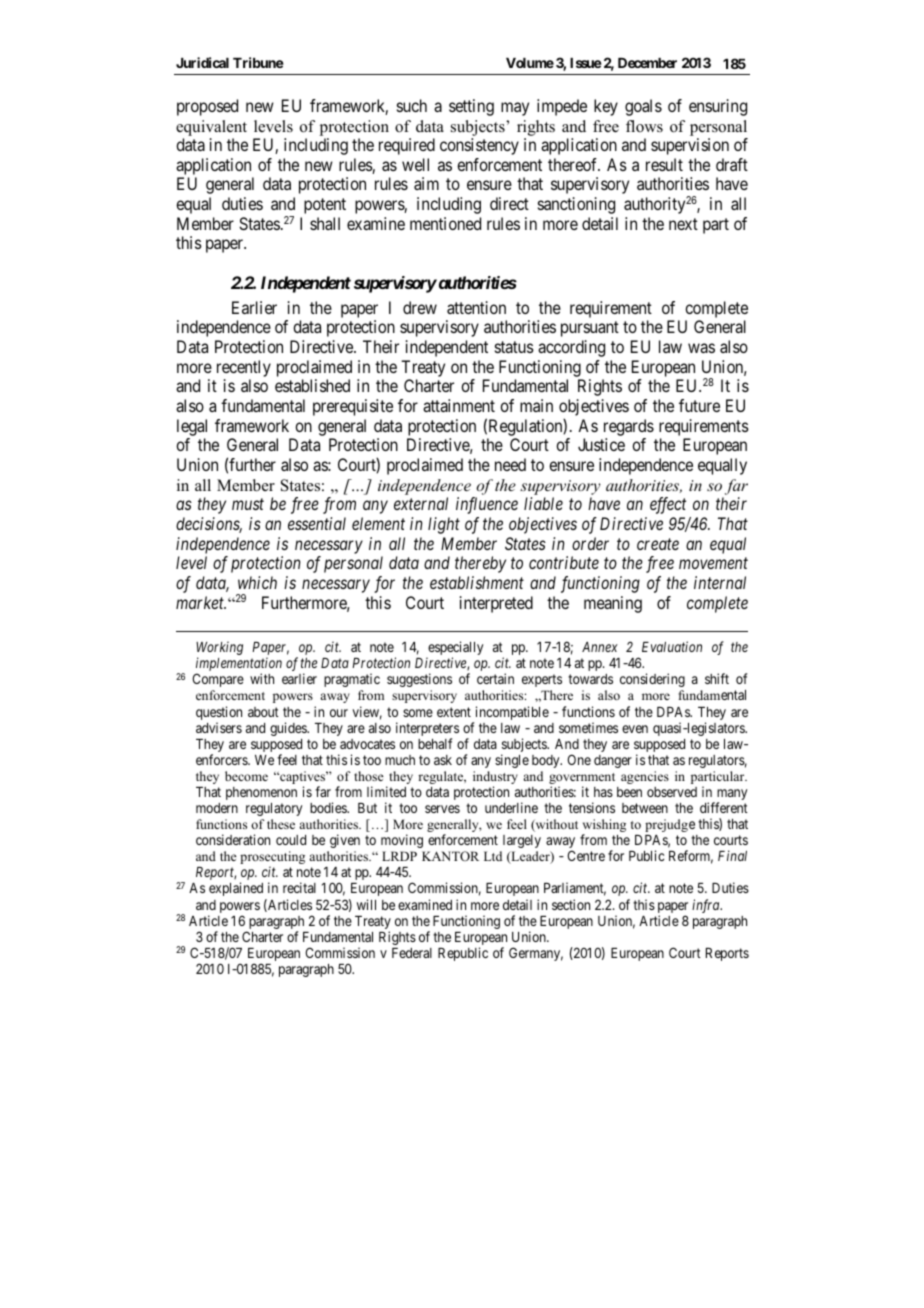 The width and height of the screenshot is (924, 1308). I want to click on attention, so click(476, 307).
